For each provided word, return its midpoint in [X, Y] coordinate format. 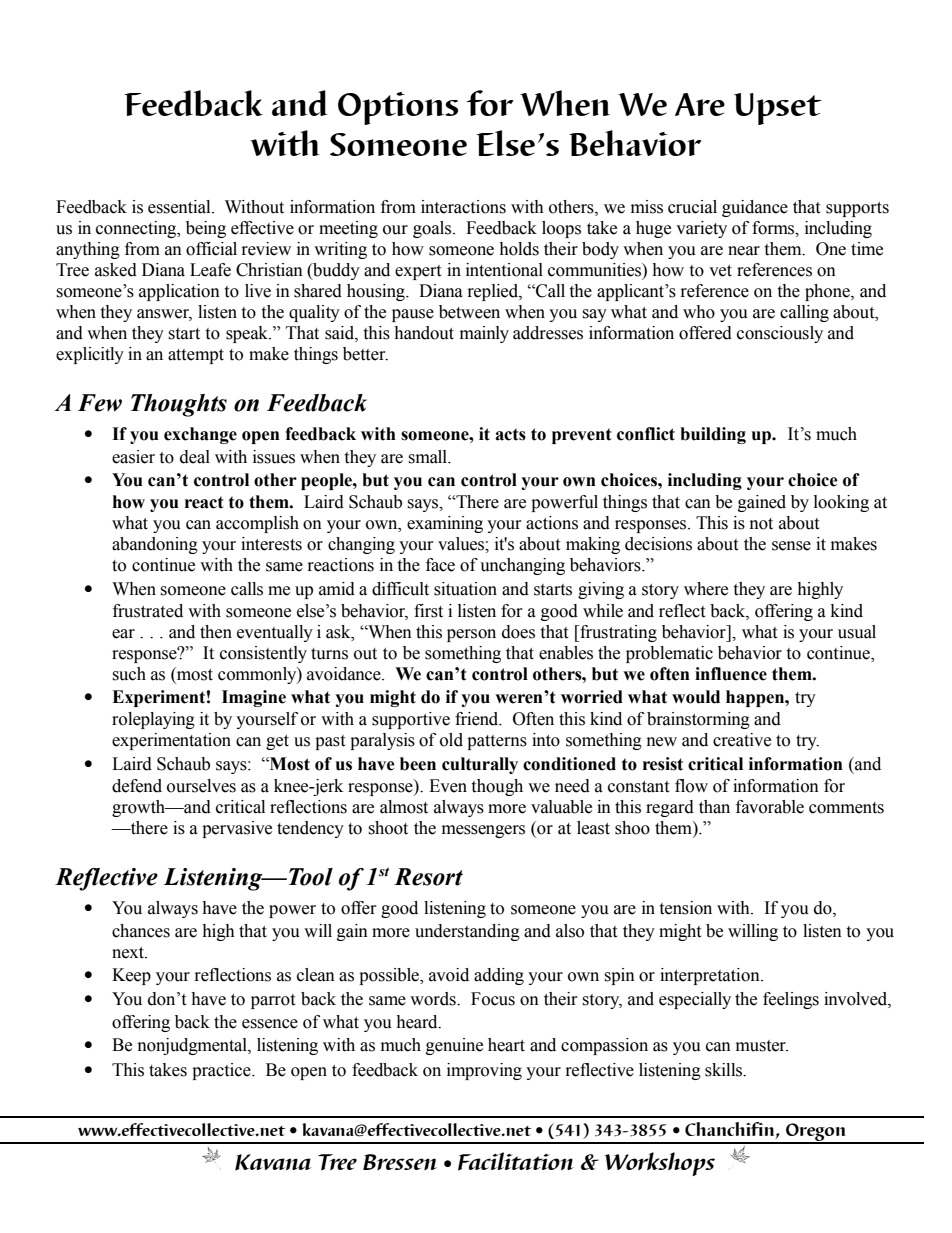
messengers [483, 831]
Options [398, 108]
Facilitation [516, 1161]
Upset [778, 109]
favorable [770, 807]
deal [195, 457]
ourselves [201, 786]
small [429, 457]
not [761, 524]
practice [222, 1071]
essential [180, 207]
